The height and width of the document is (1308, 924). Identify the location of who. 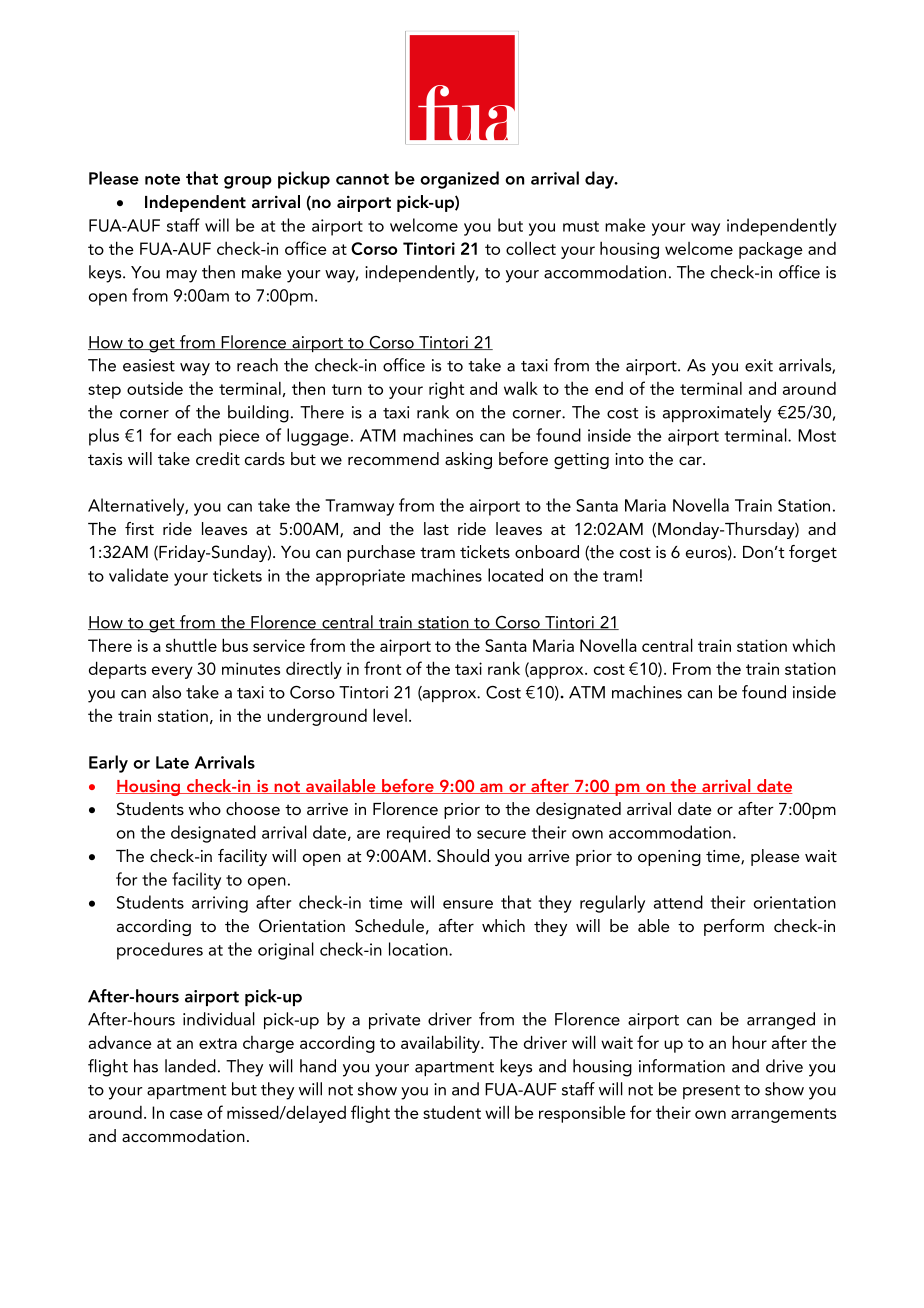
(205, 808).
